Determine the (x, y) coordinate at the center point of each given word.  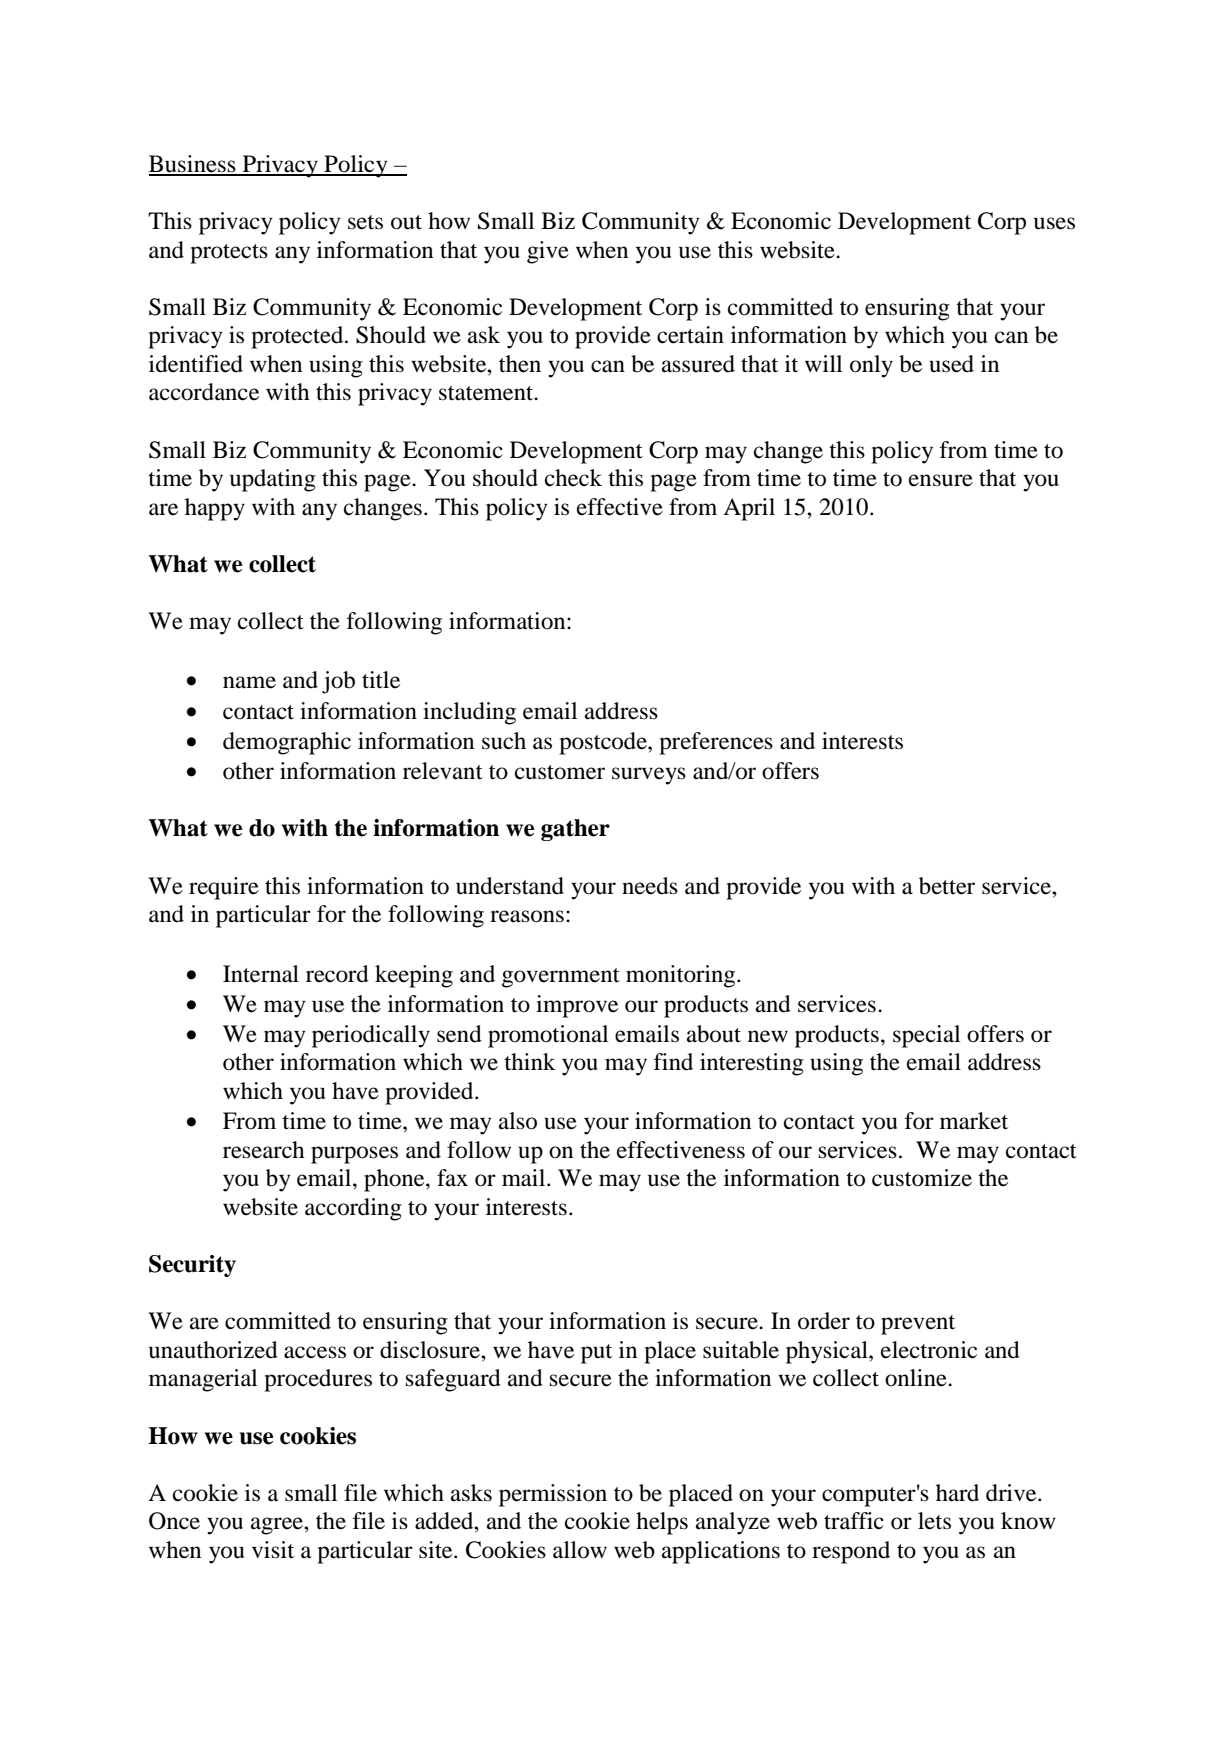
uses (1054, 223)
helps (662, 1523)
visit (273, 1550)
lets (934, 1521)
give (548, 252)
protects (229, 254)
